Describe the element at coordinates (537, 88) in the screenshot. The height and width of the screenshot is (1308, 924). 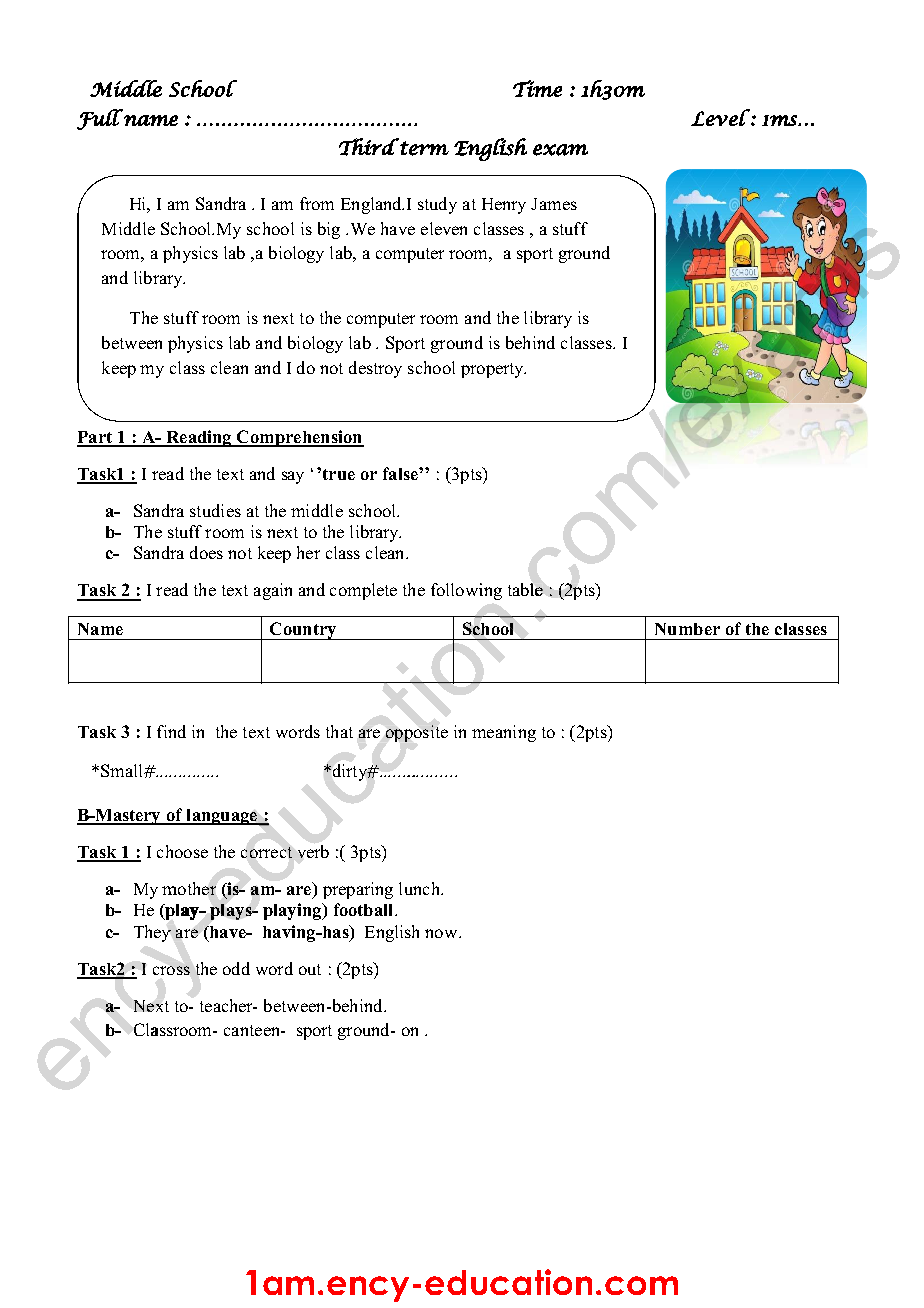
I see `Time` at that location.
